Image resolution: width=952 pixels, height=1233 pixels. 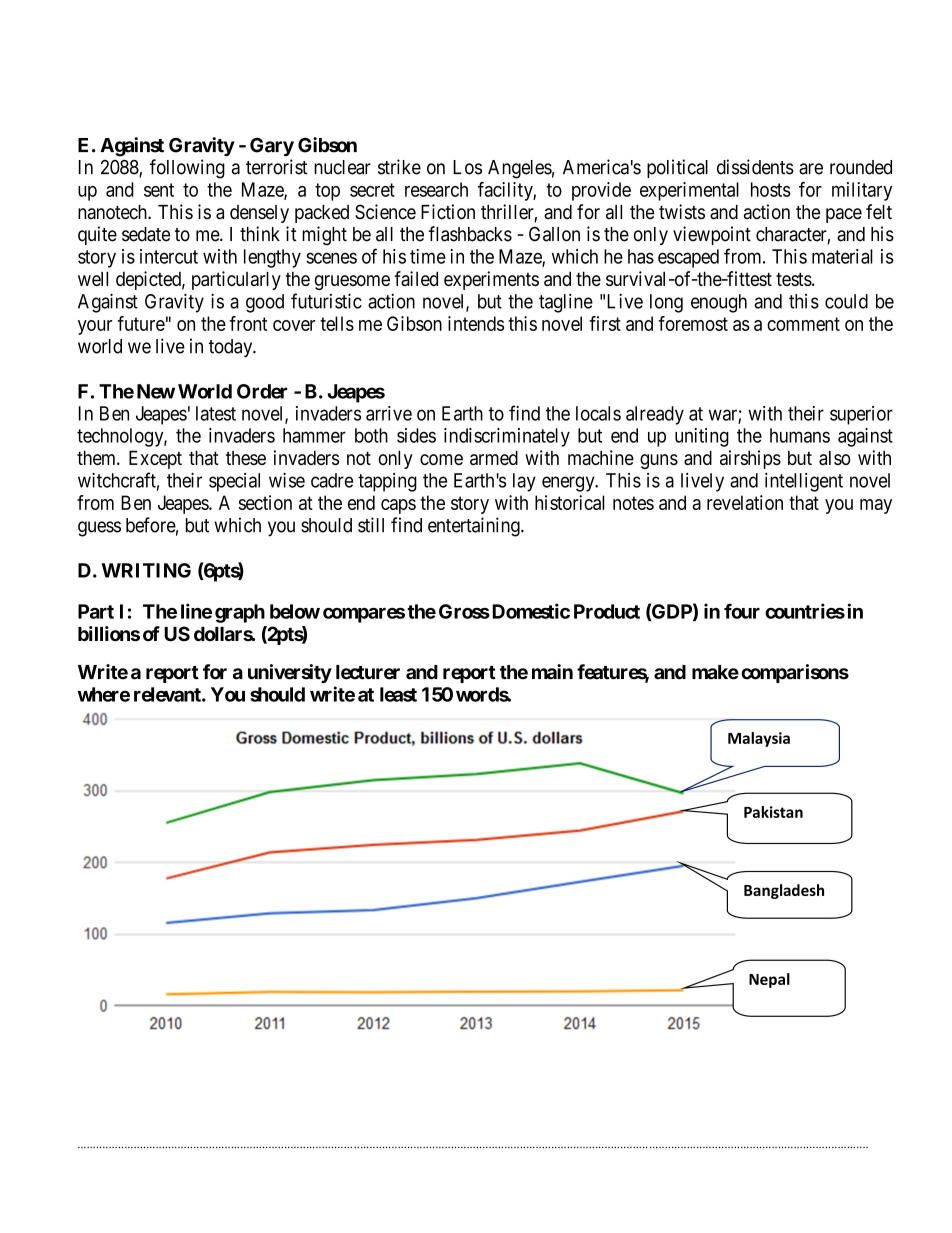 What do you see at coordinates (784, 891) in the screenshot?
I see `Bangladesh` at bounding box center [784, 891].
